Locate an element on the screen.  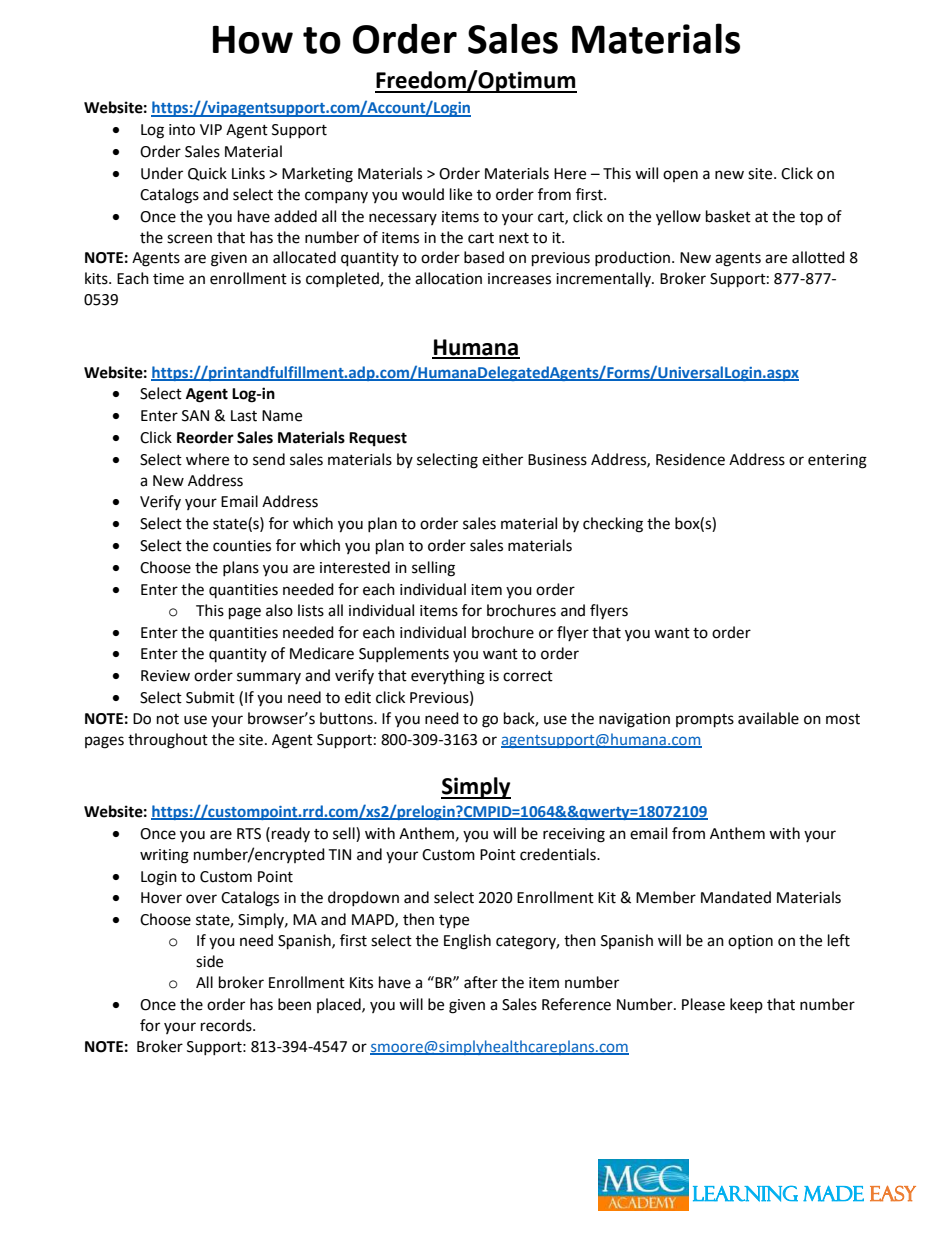
like is located at coordinates (461, 194).
